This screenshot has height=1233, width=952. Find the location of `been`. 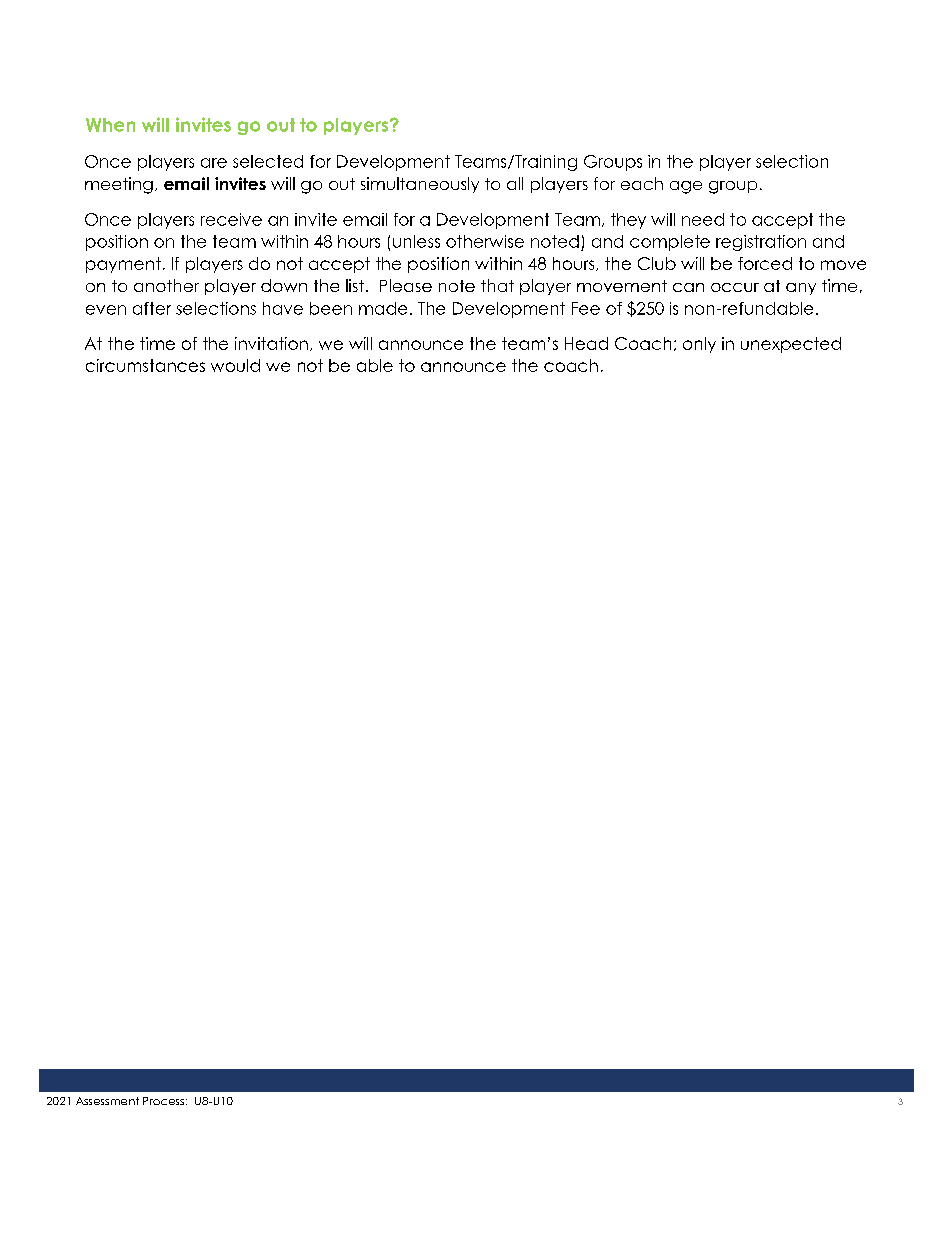

been is located at coordinates (331, 308).
